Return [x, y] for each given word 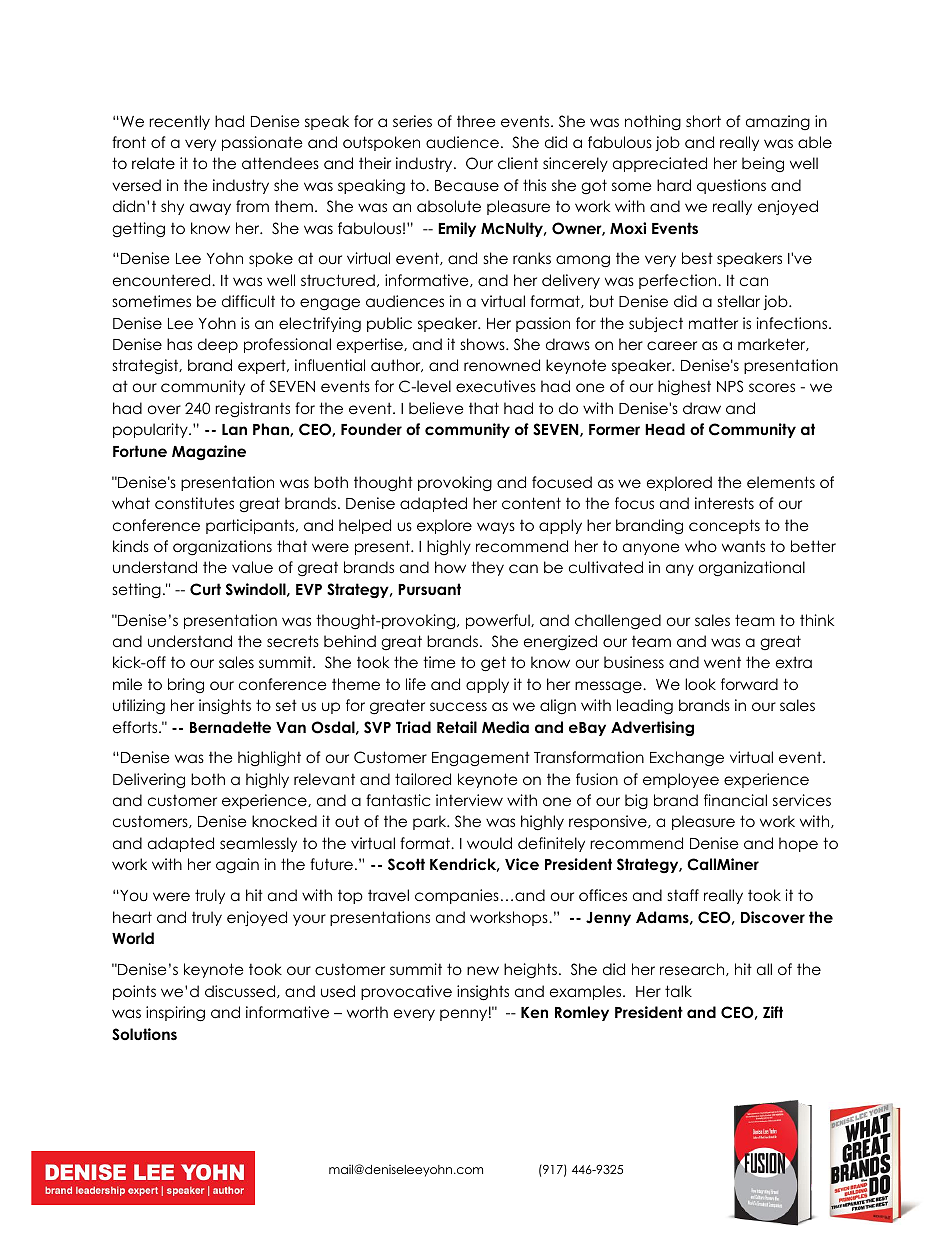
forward [749, 684]
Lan [234, 429]
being [763, 165]
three [476, 121]
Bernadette [230, 727]
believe [436, 408]
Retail [457, 727]
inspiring [175, 1014]
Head [665, 429]
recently [179, 122]
